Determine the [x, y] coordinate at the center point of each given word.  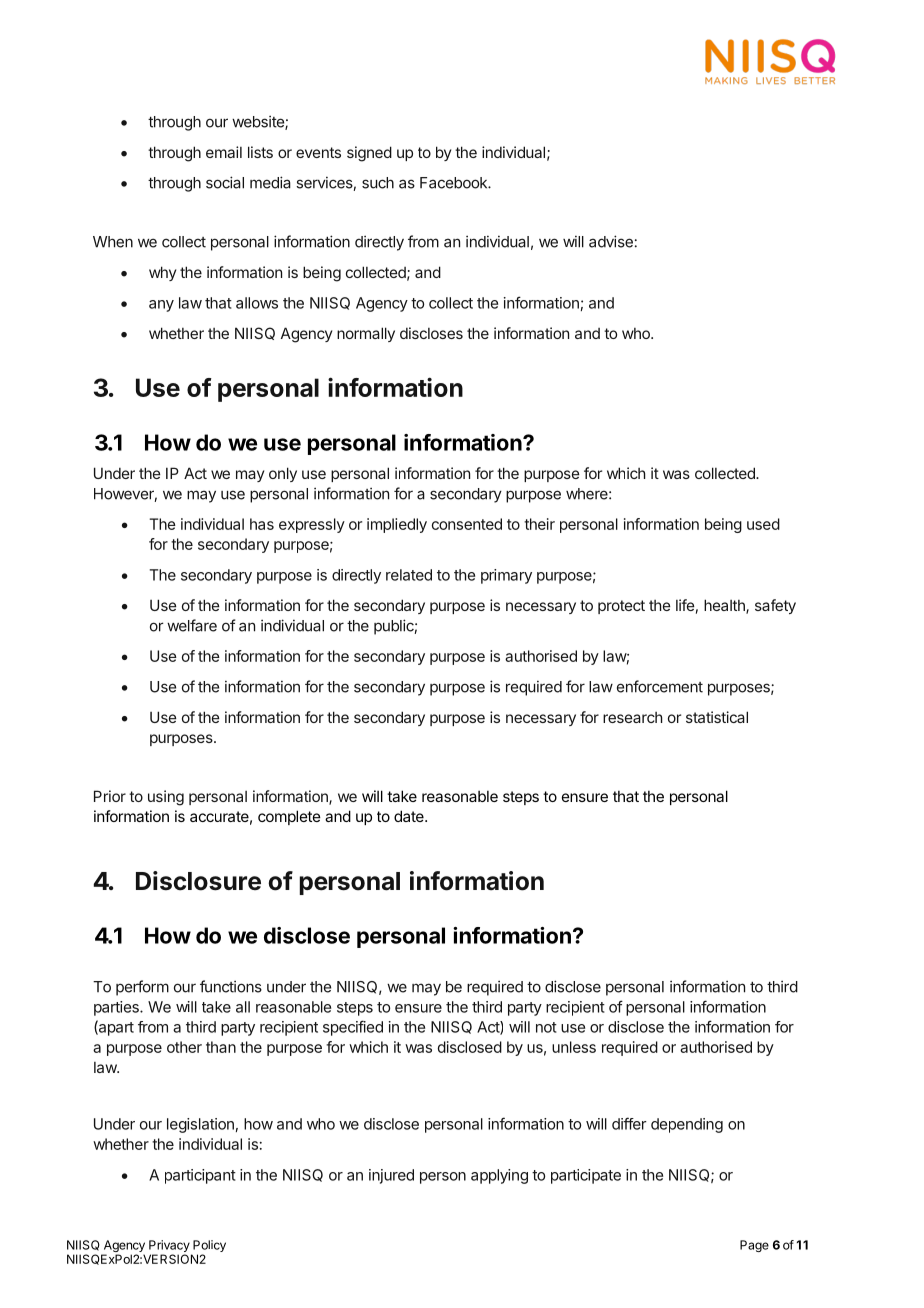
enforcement [660, 686]
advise [611, 241]
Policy [208, 1247]
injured [391, 1176]
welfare [192, 625]
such [378, 183]
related [409, 575]
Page [754, 1246]
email [224, 152]
